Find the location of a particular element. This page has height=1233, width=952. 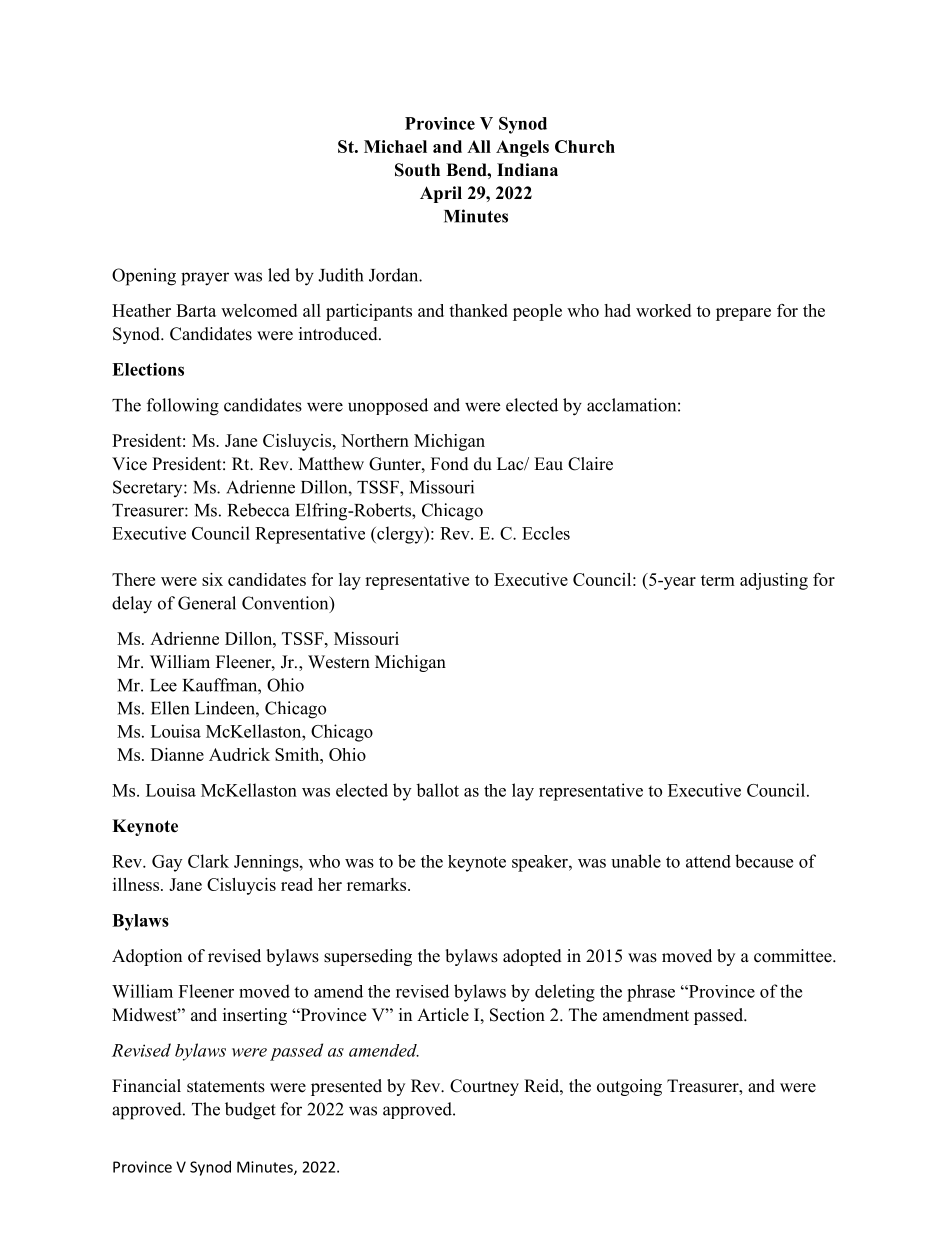

April is located at coordinates (441, 194).
